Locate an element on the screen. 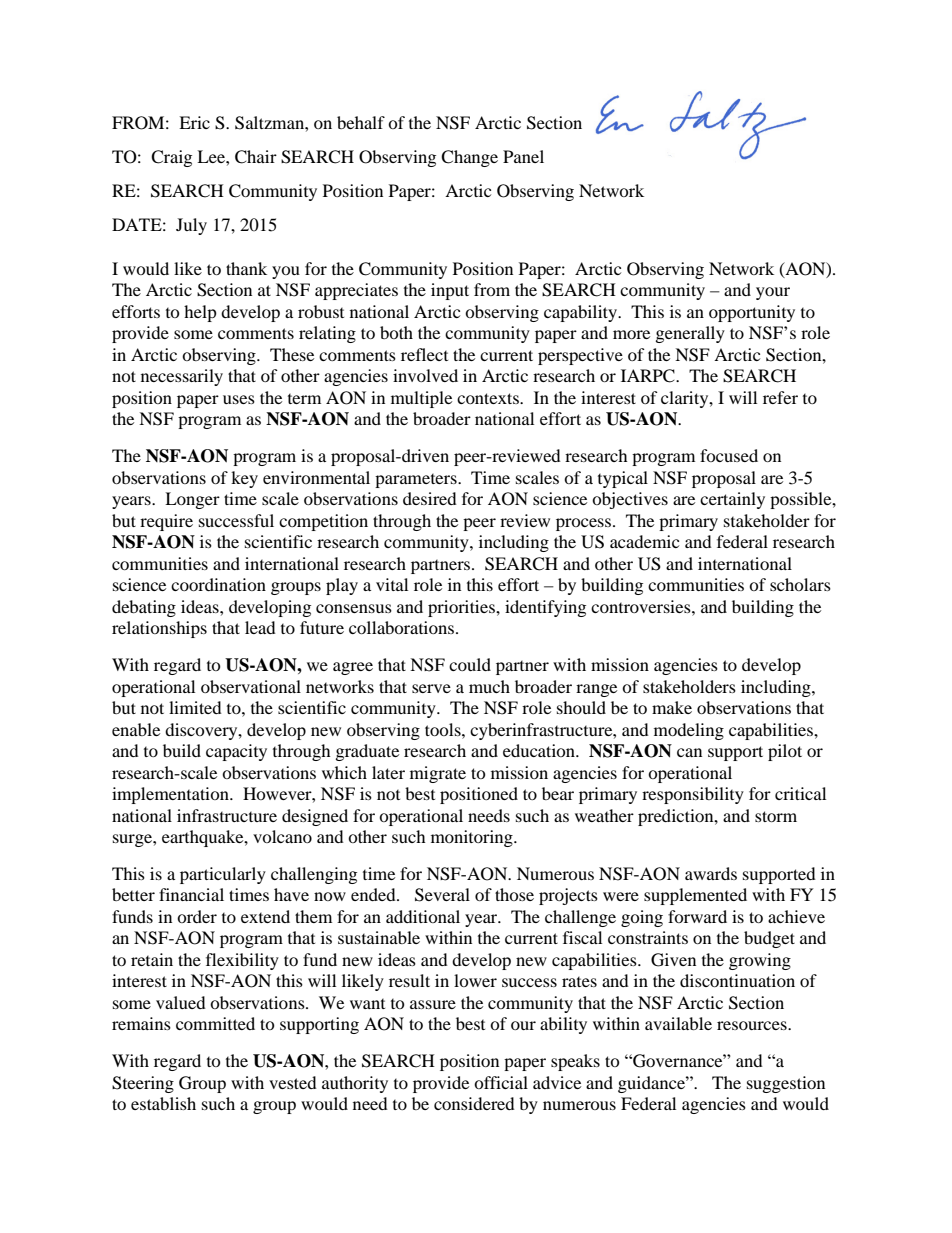  coordination is located at coordinates (218, 584).
